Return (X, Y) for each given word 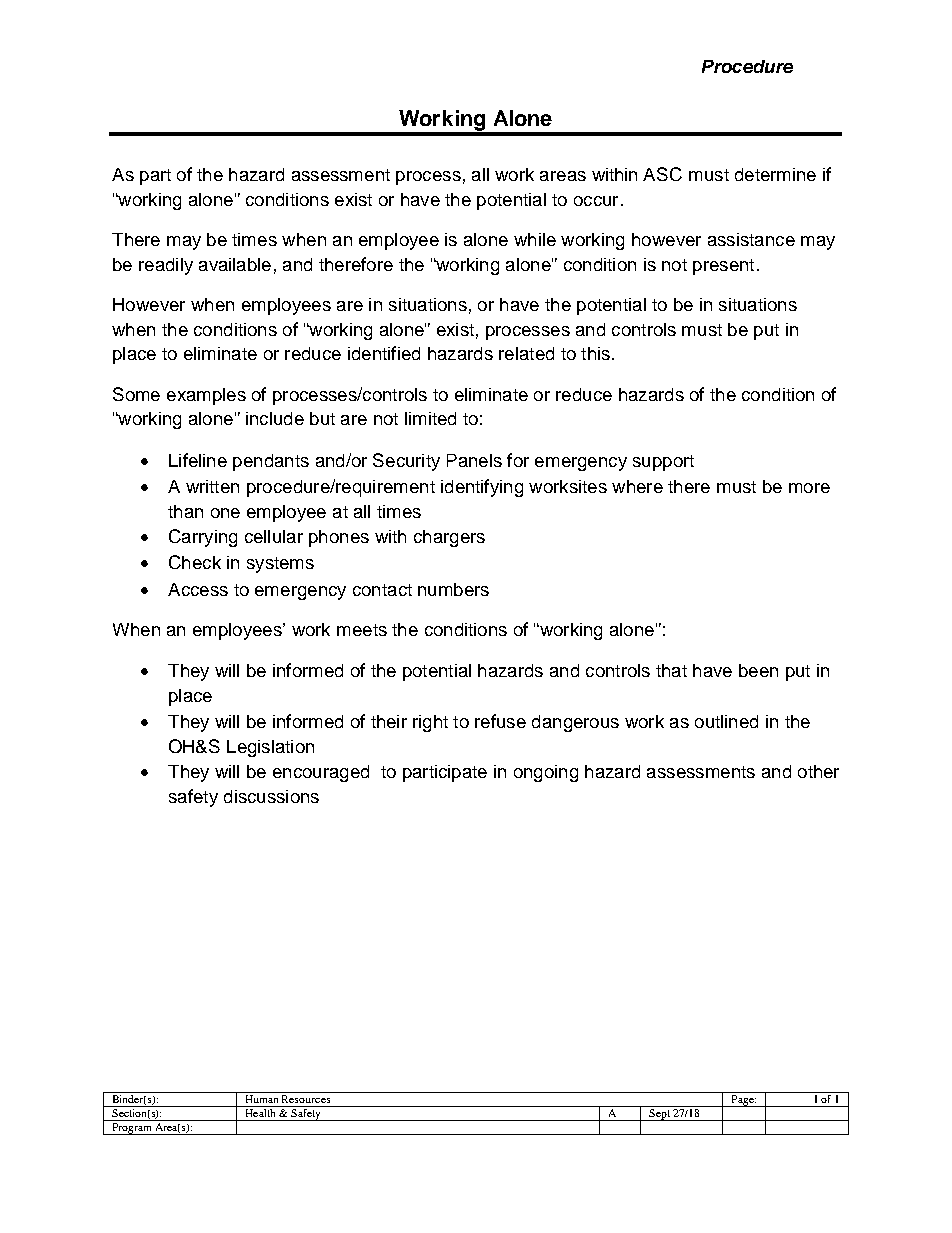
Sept (659, 1115)
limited (430, 418)
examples (206, 396)
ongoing (546, 773)
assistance (751, 239)
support (663, 463)
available (235, 264)
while (535, 239)
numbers (453, 589)
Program (132, 1129)
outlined (726, 721)
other (818, 771)
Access (198, 589)
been (758, 670)
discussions (271, 796)
